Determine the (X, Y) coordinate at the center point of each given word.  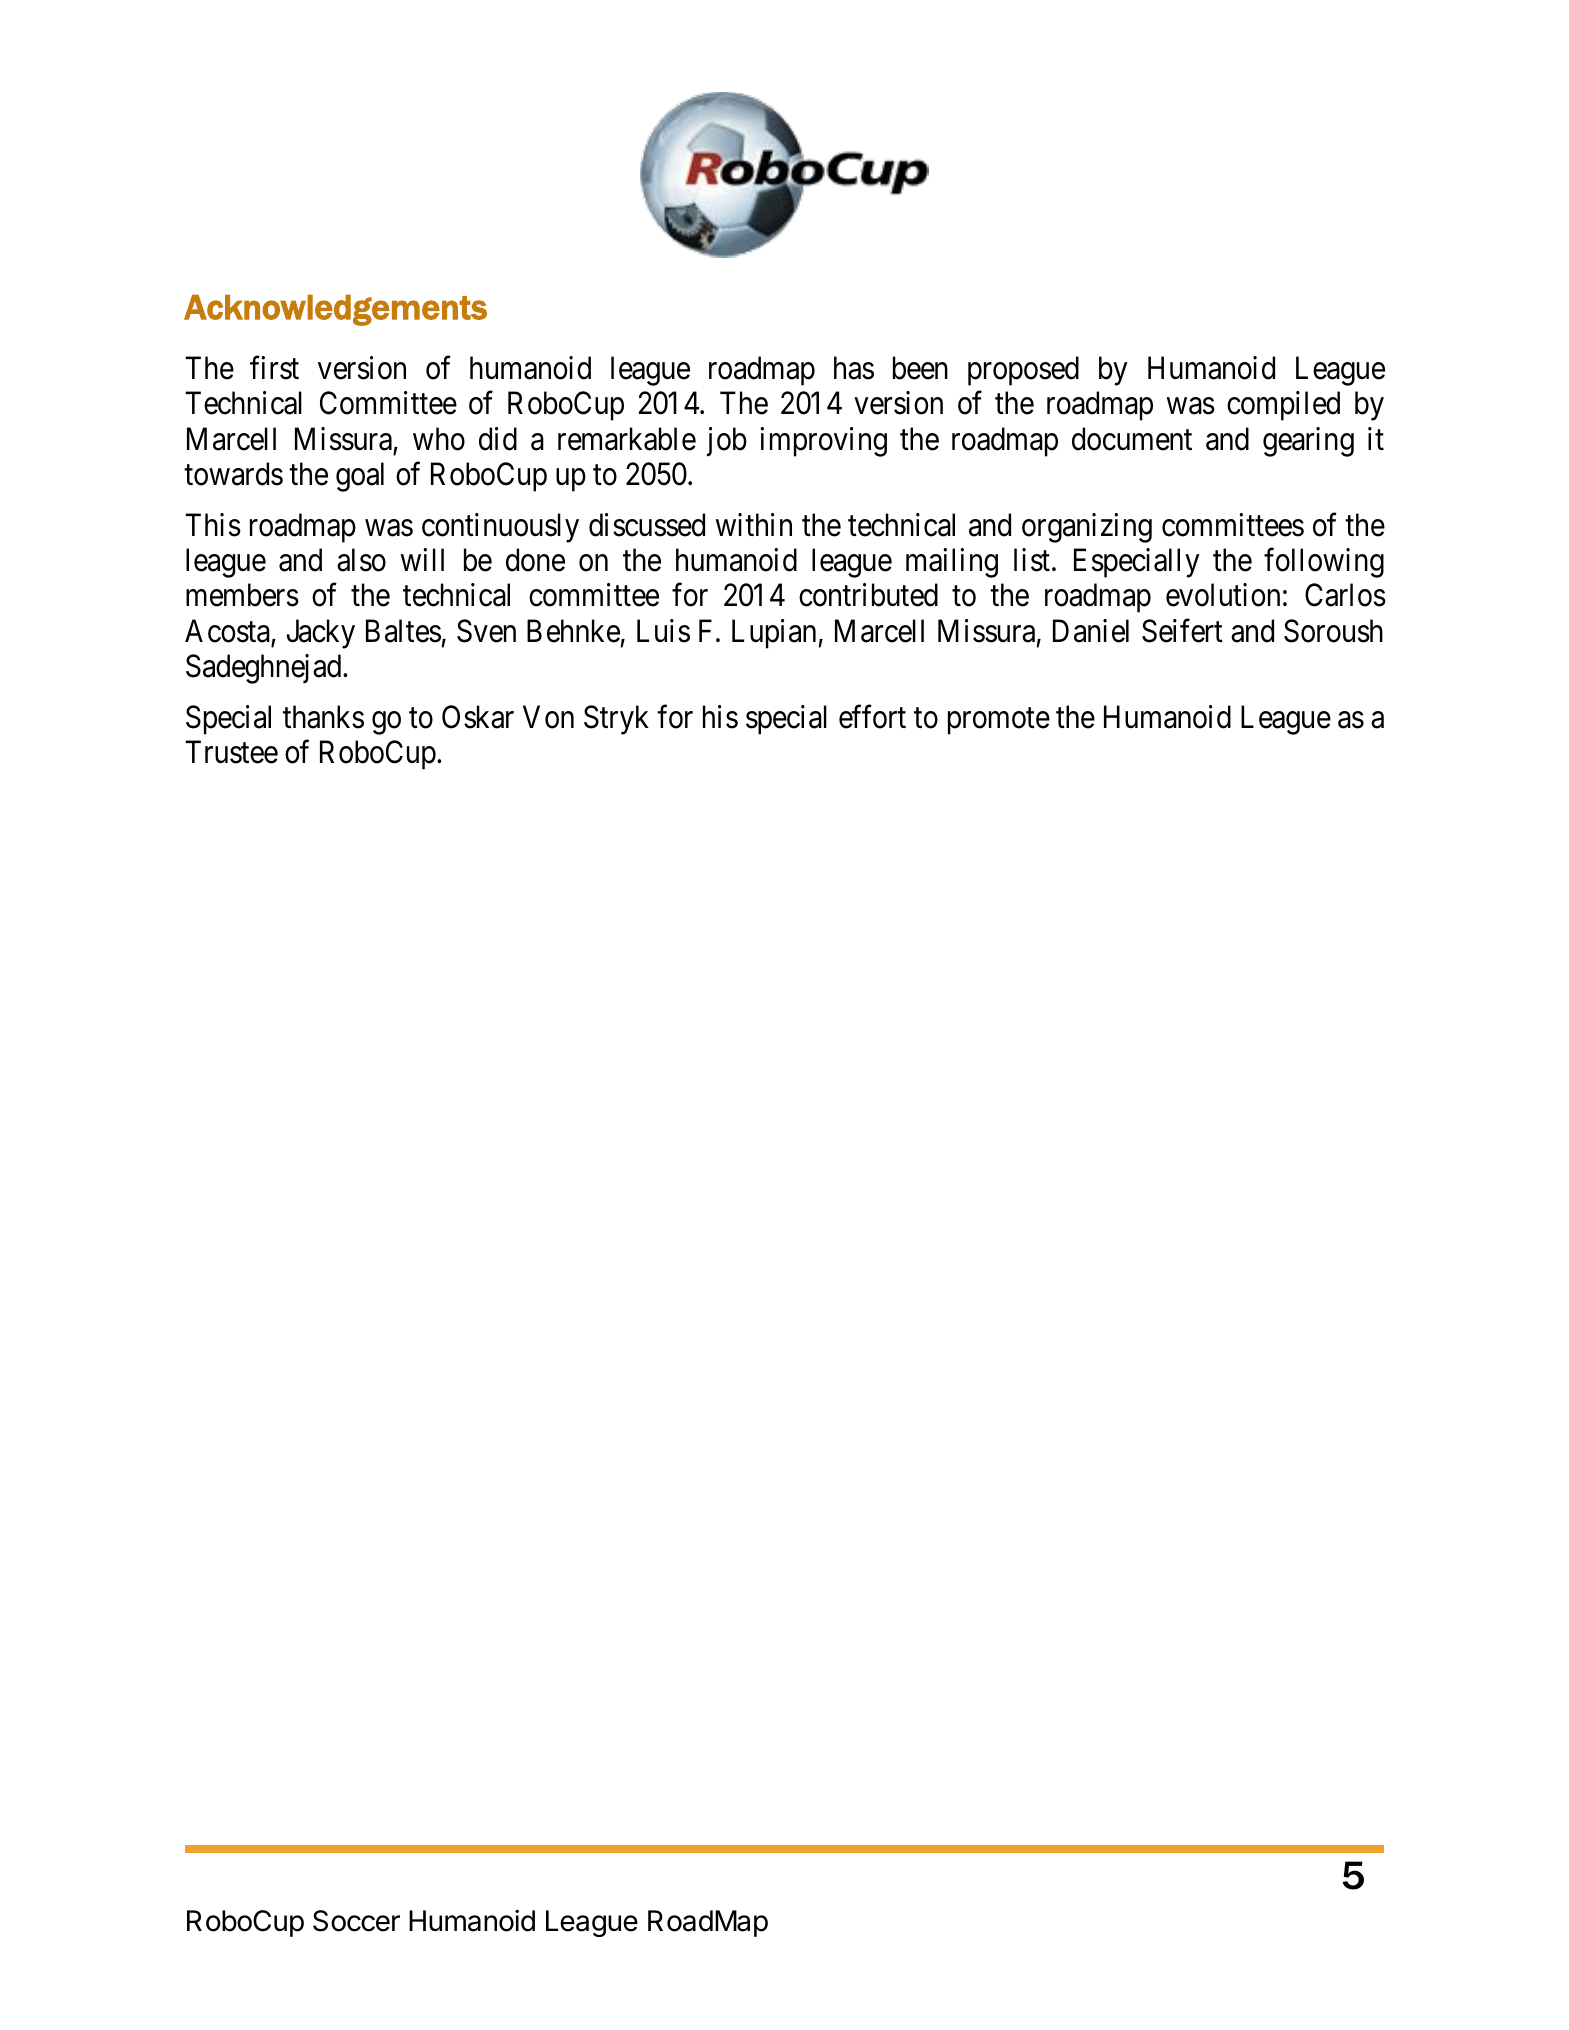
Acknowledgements (335, 310)
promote (999, 721)
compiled (1283, 406)
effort (872, 717)
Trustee (232, 752)
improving (823, 442)
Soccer (356, 1921)
